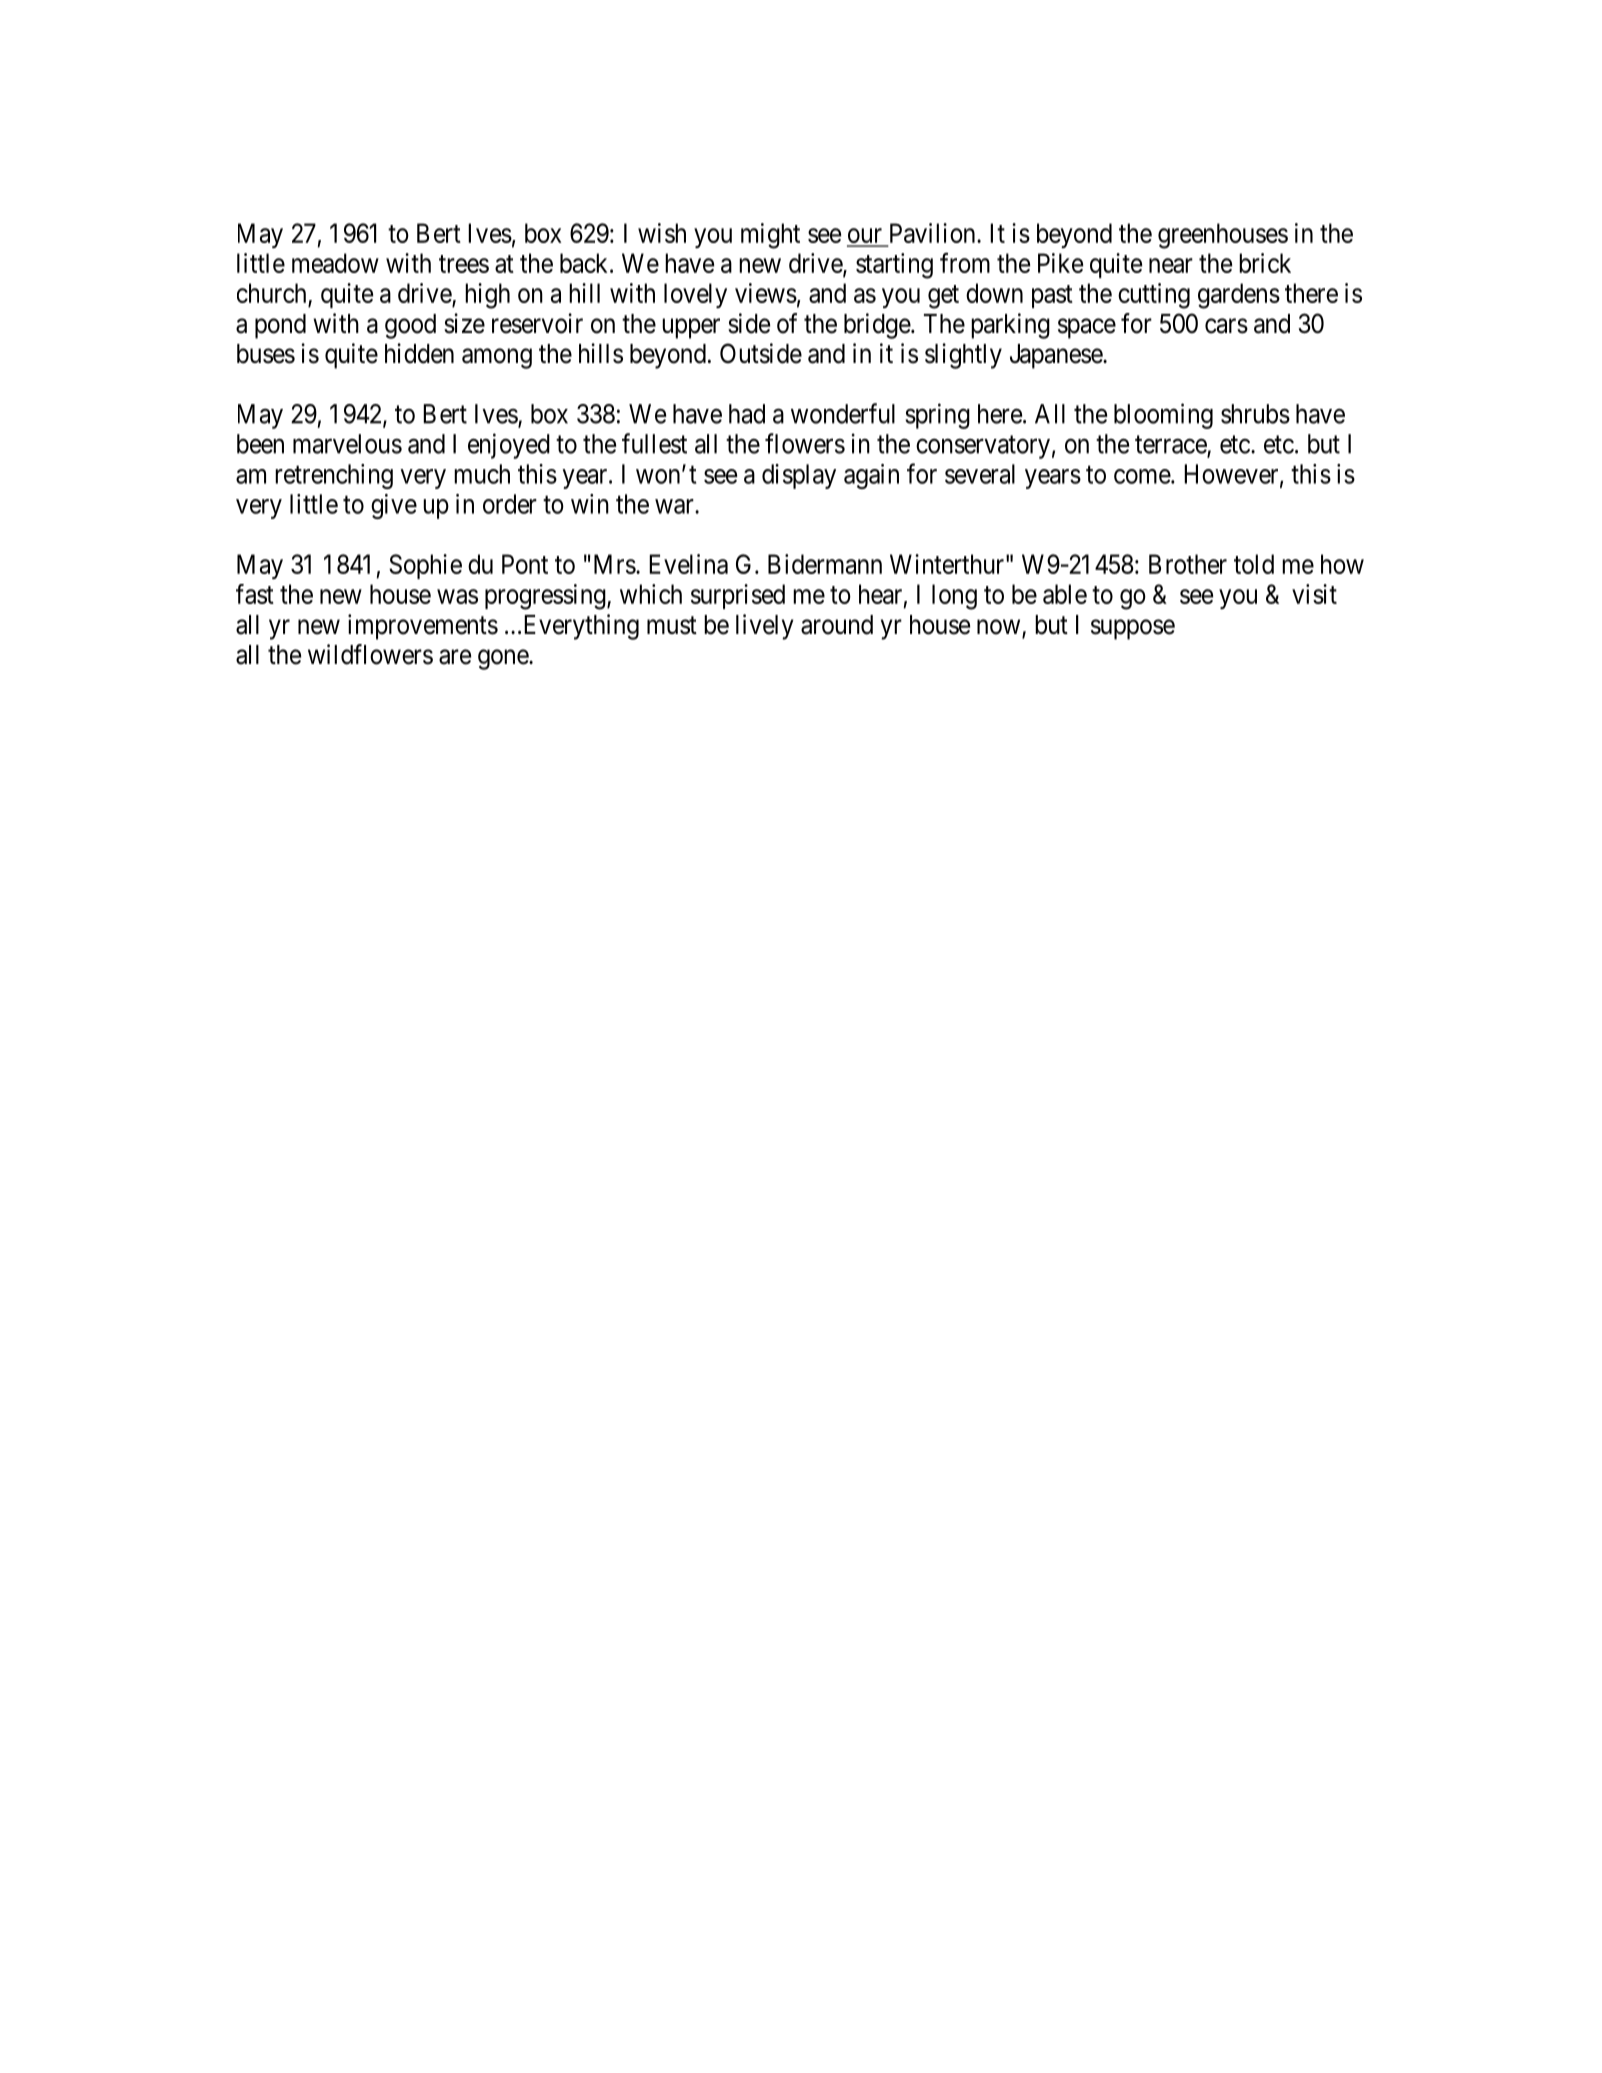  What do you see at coordinates (654, 443) in the image?
I see `fullest` at bounding box center [654, 443].
